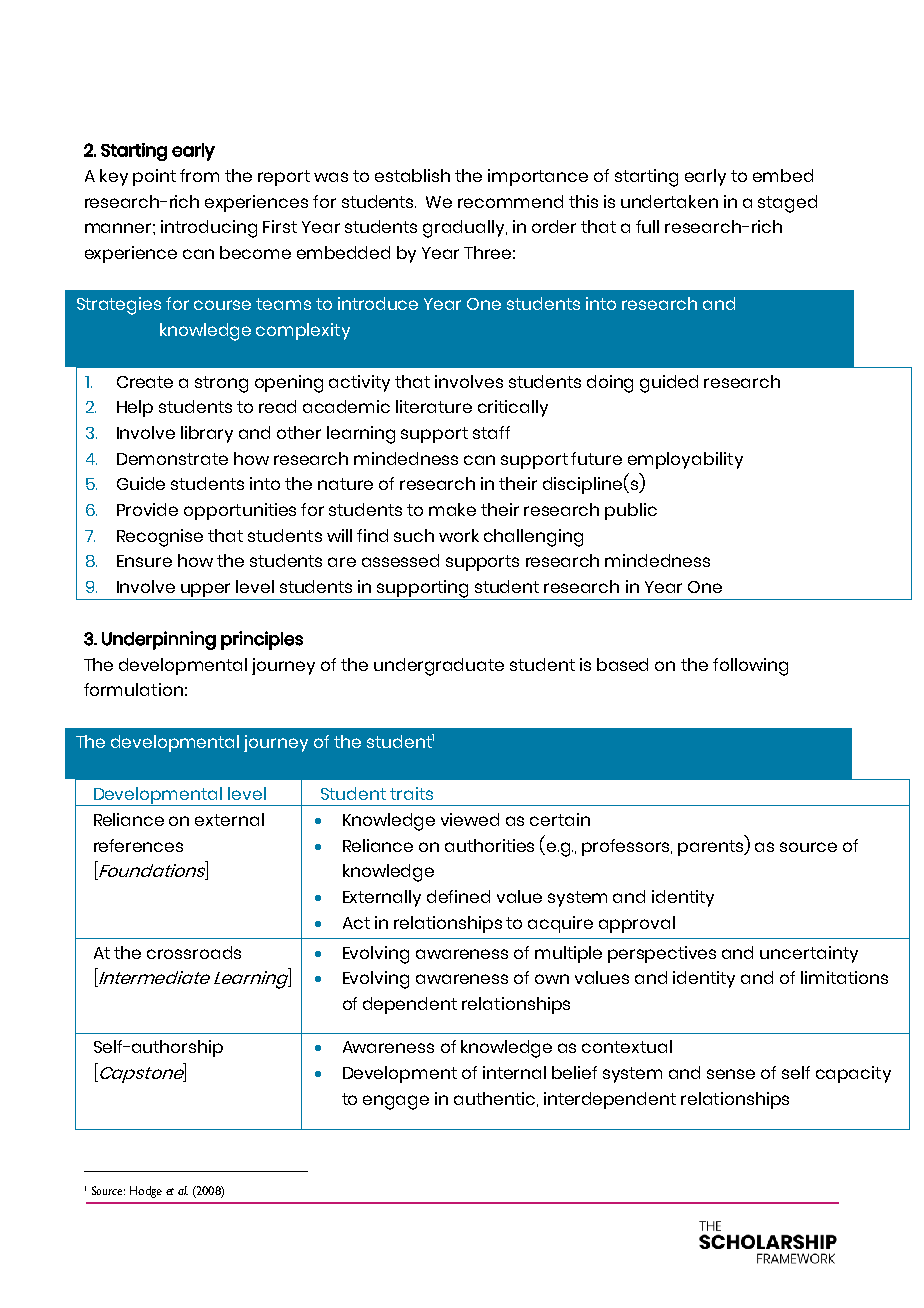 This screenshot has height=1308, width=924. I want to click on formulation, so click(133, 689).
